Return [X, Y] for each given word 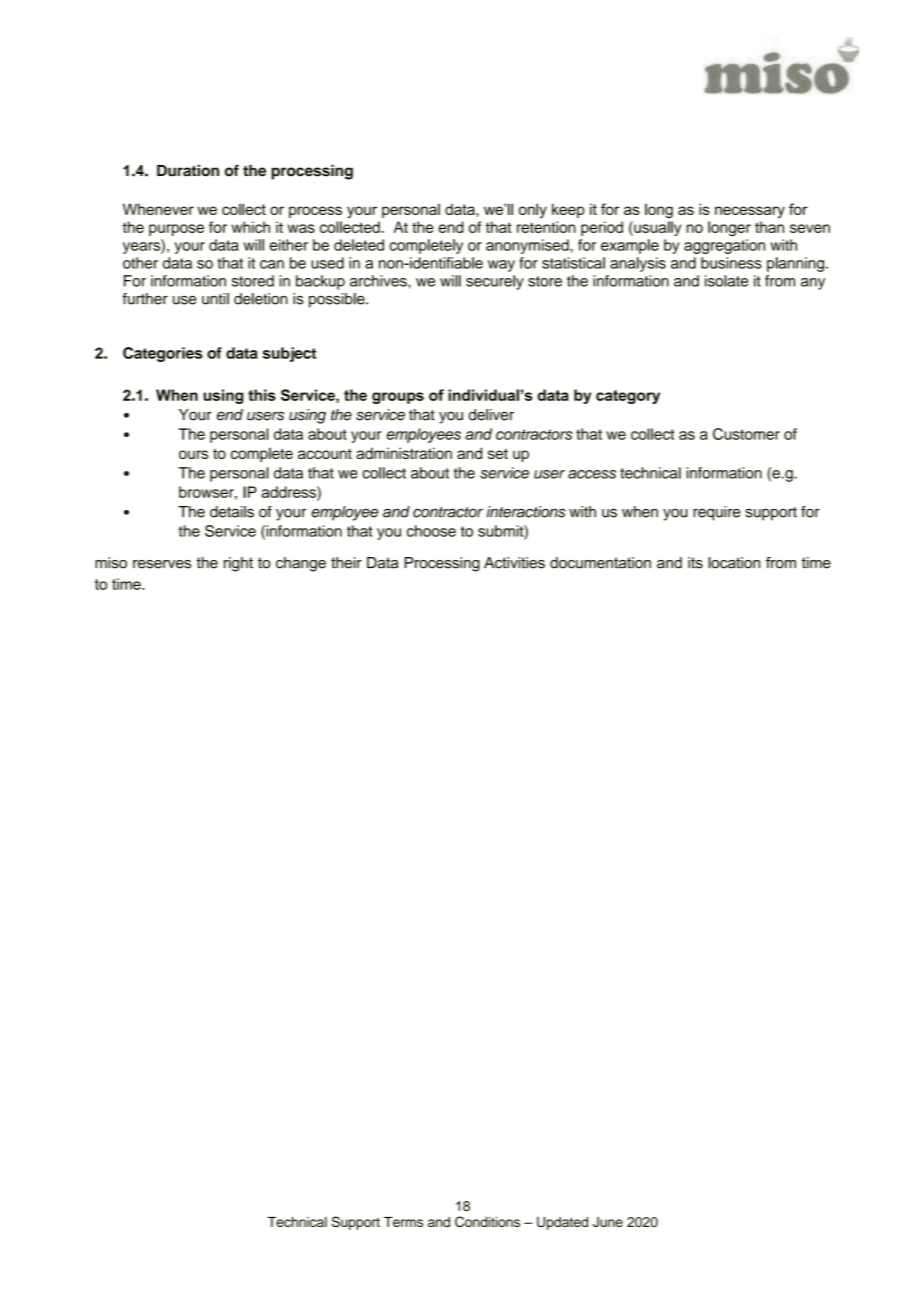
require [716, 513]
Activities [514, 563]
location [734, 563]
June [608, 1222]
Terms [403, 1222]
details [232, 512]
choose [431, 531]
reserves [162, 564]
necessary [750, 212]
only [533, 210]
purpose [176, 230]
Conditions [487, 1221]
